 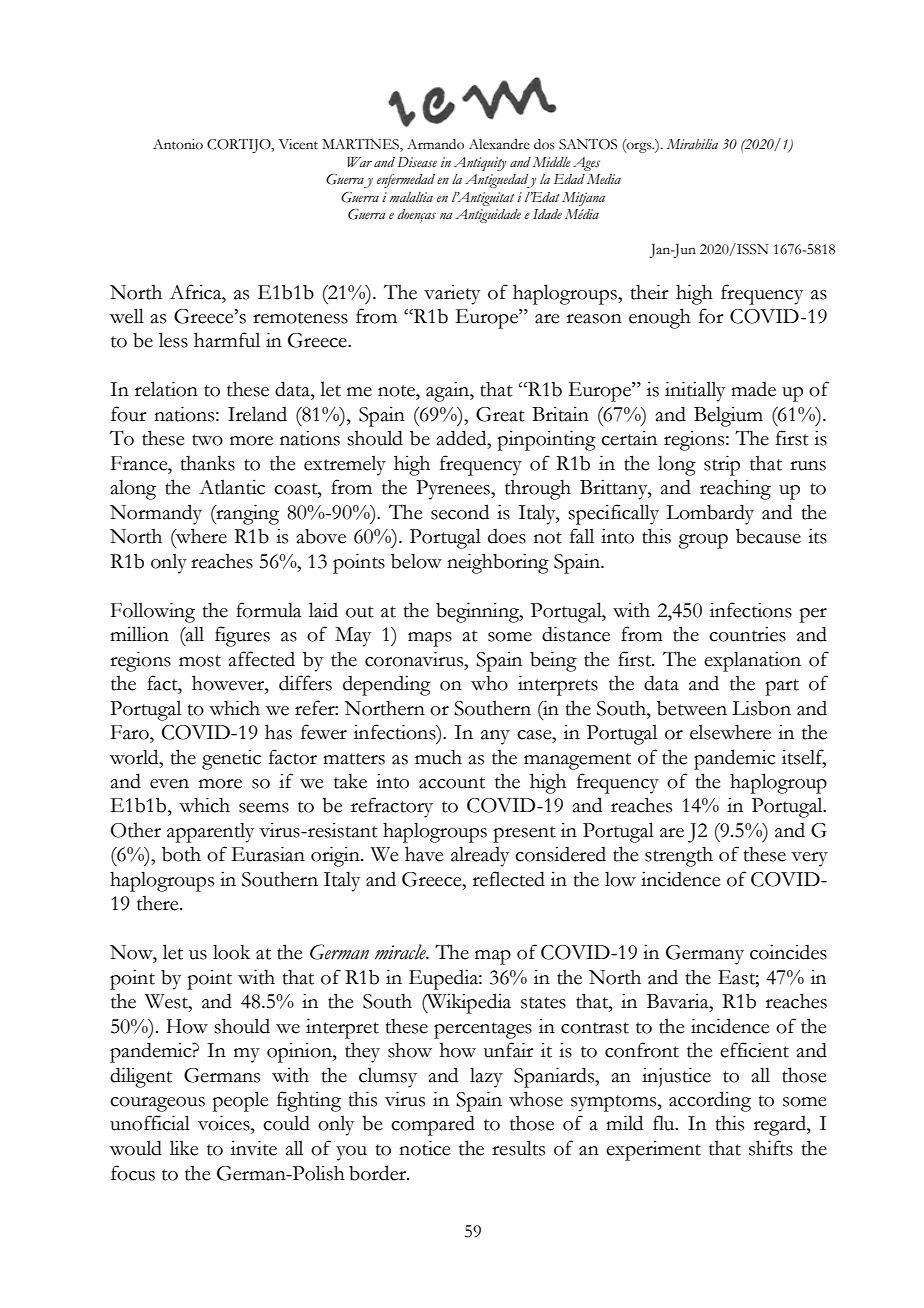 I want to click on Antiquity, so click(x=480, y=164).
